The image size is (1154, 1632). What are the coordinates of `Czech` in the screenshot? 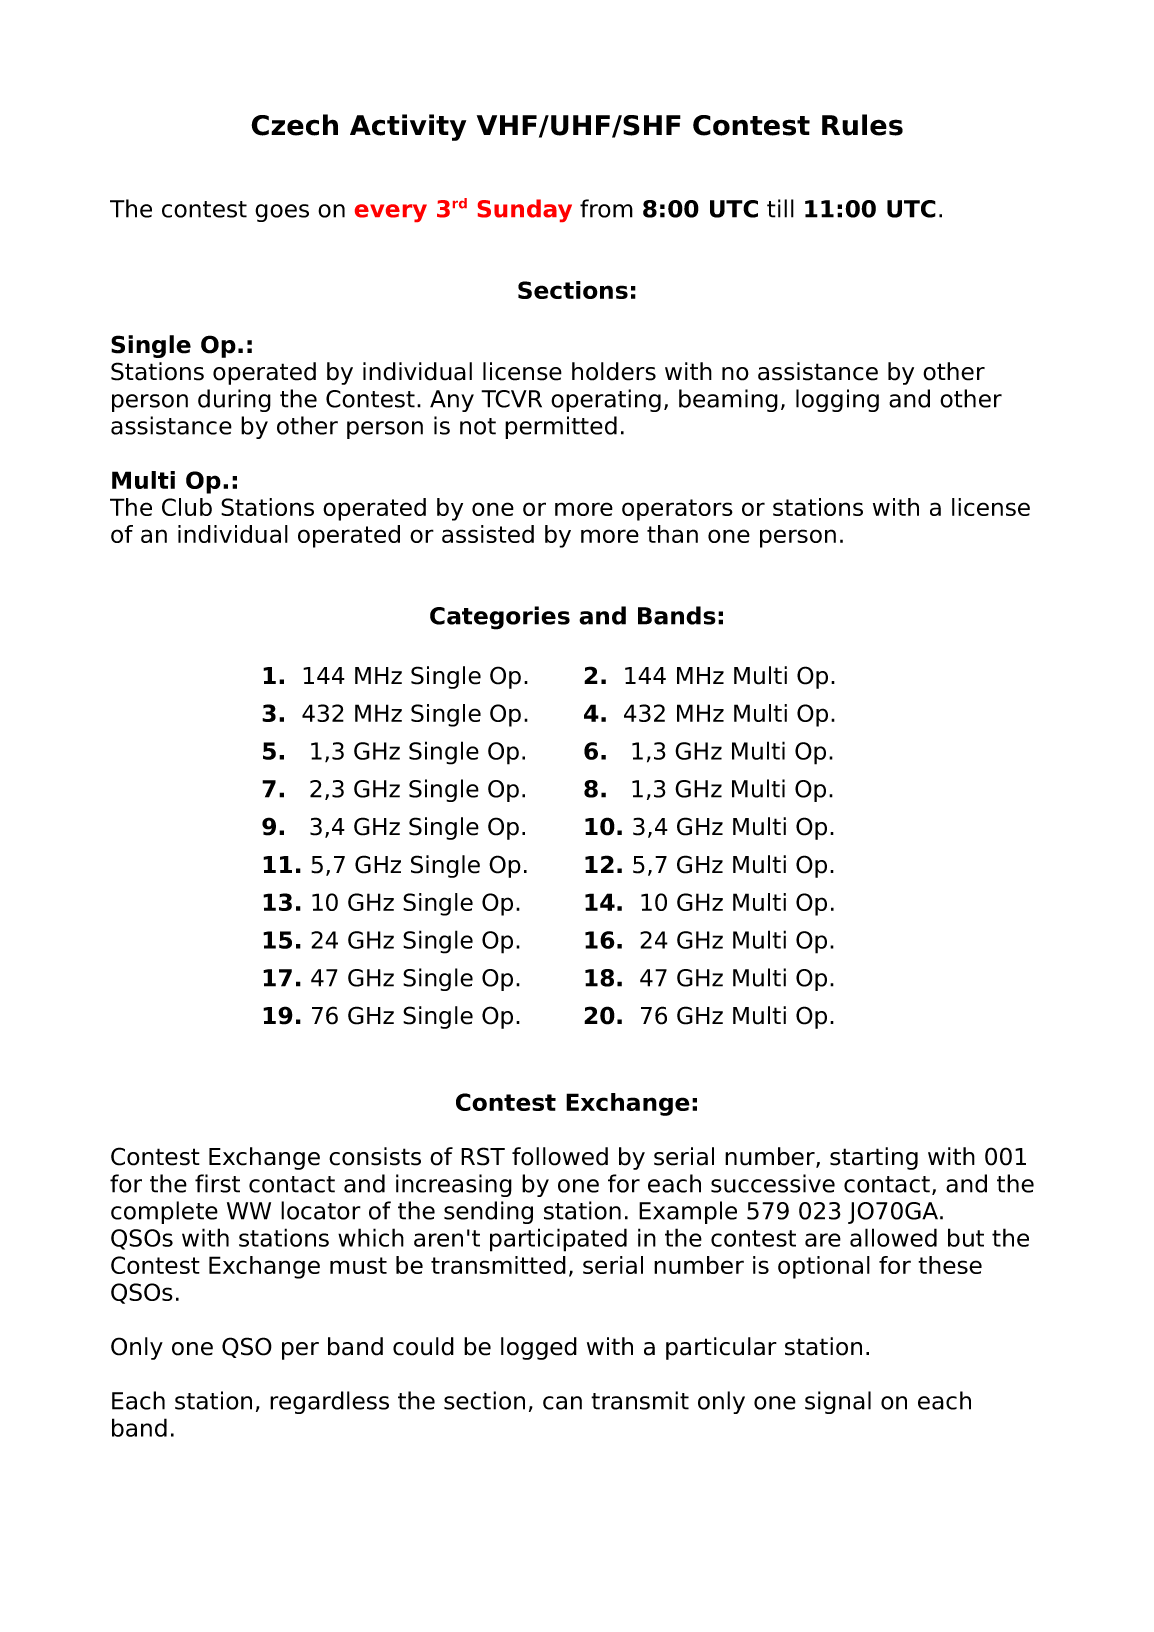 It's located at (294, 125).
